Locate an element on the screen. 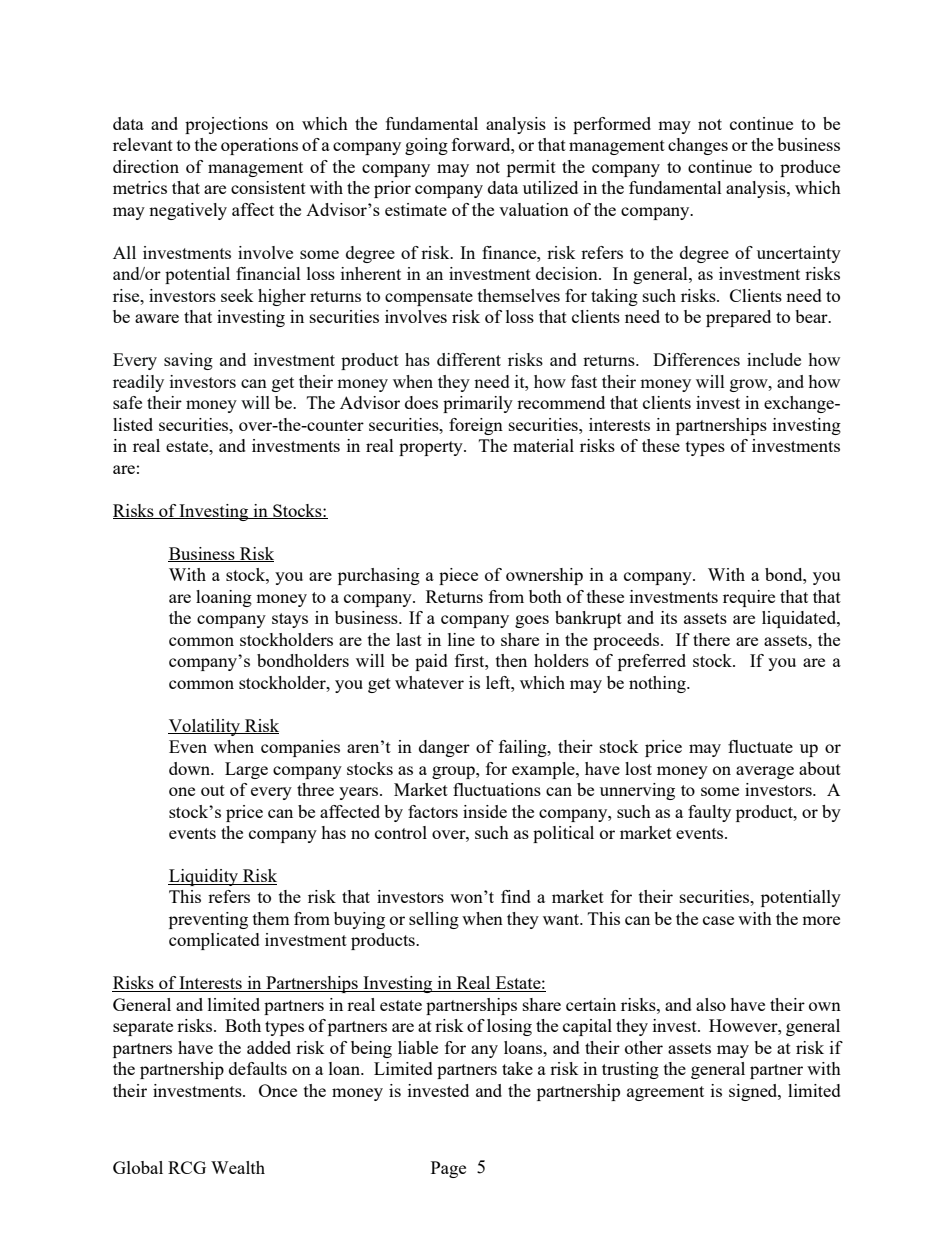  projections is located at coordinates (226, 125).
